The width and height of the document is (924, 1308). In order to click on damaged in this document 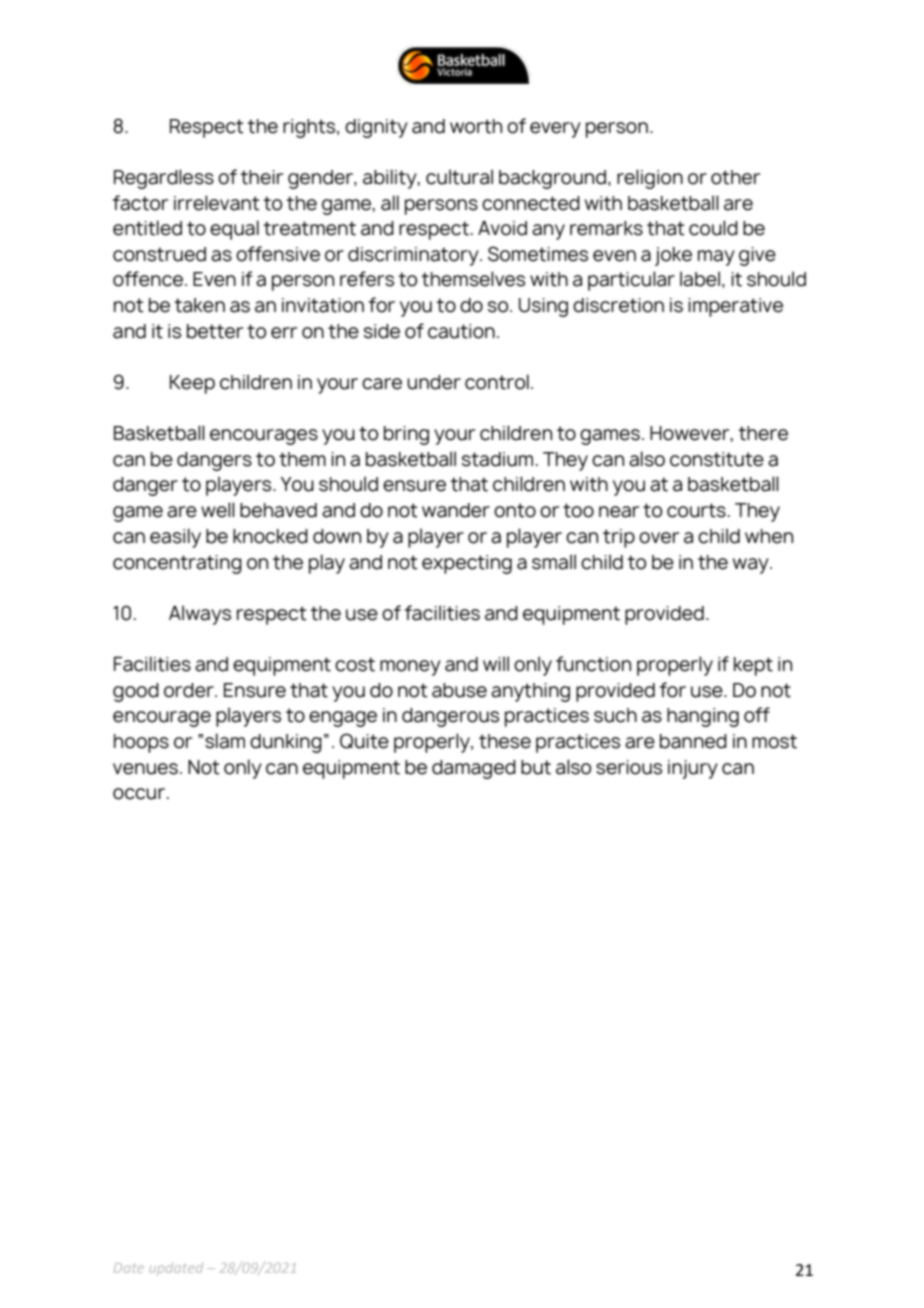, I will do `click(474, 769)`.
